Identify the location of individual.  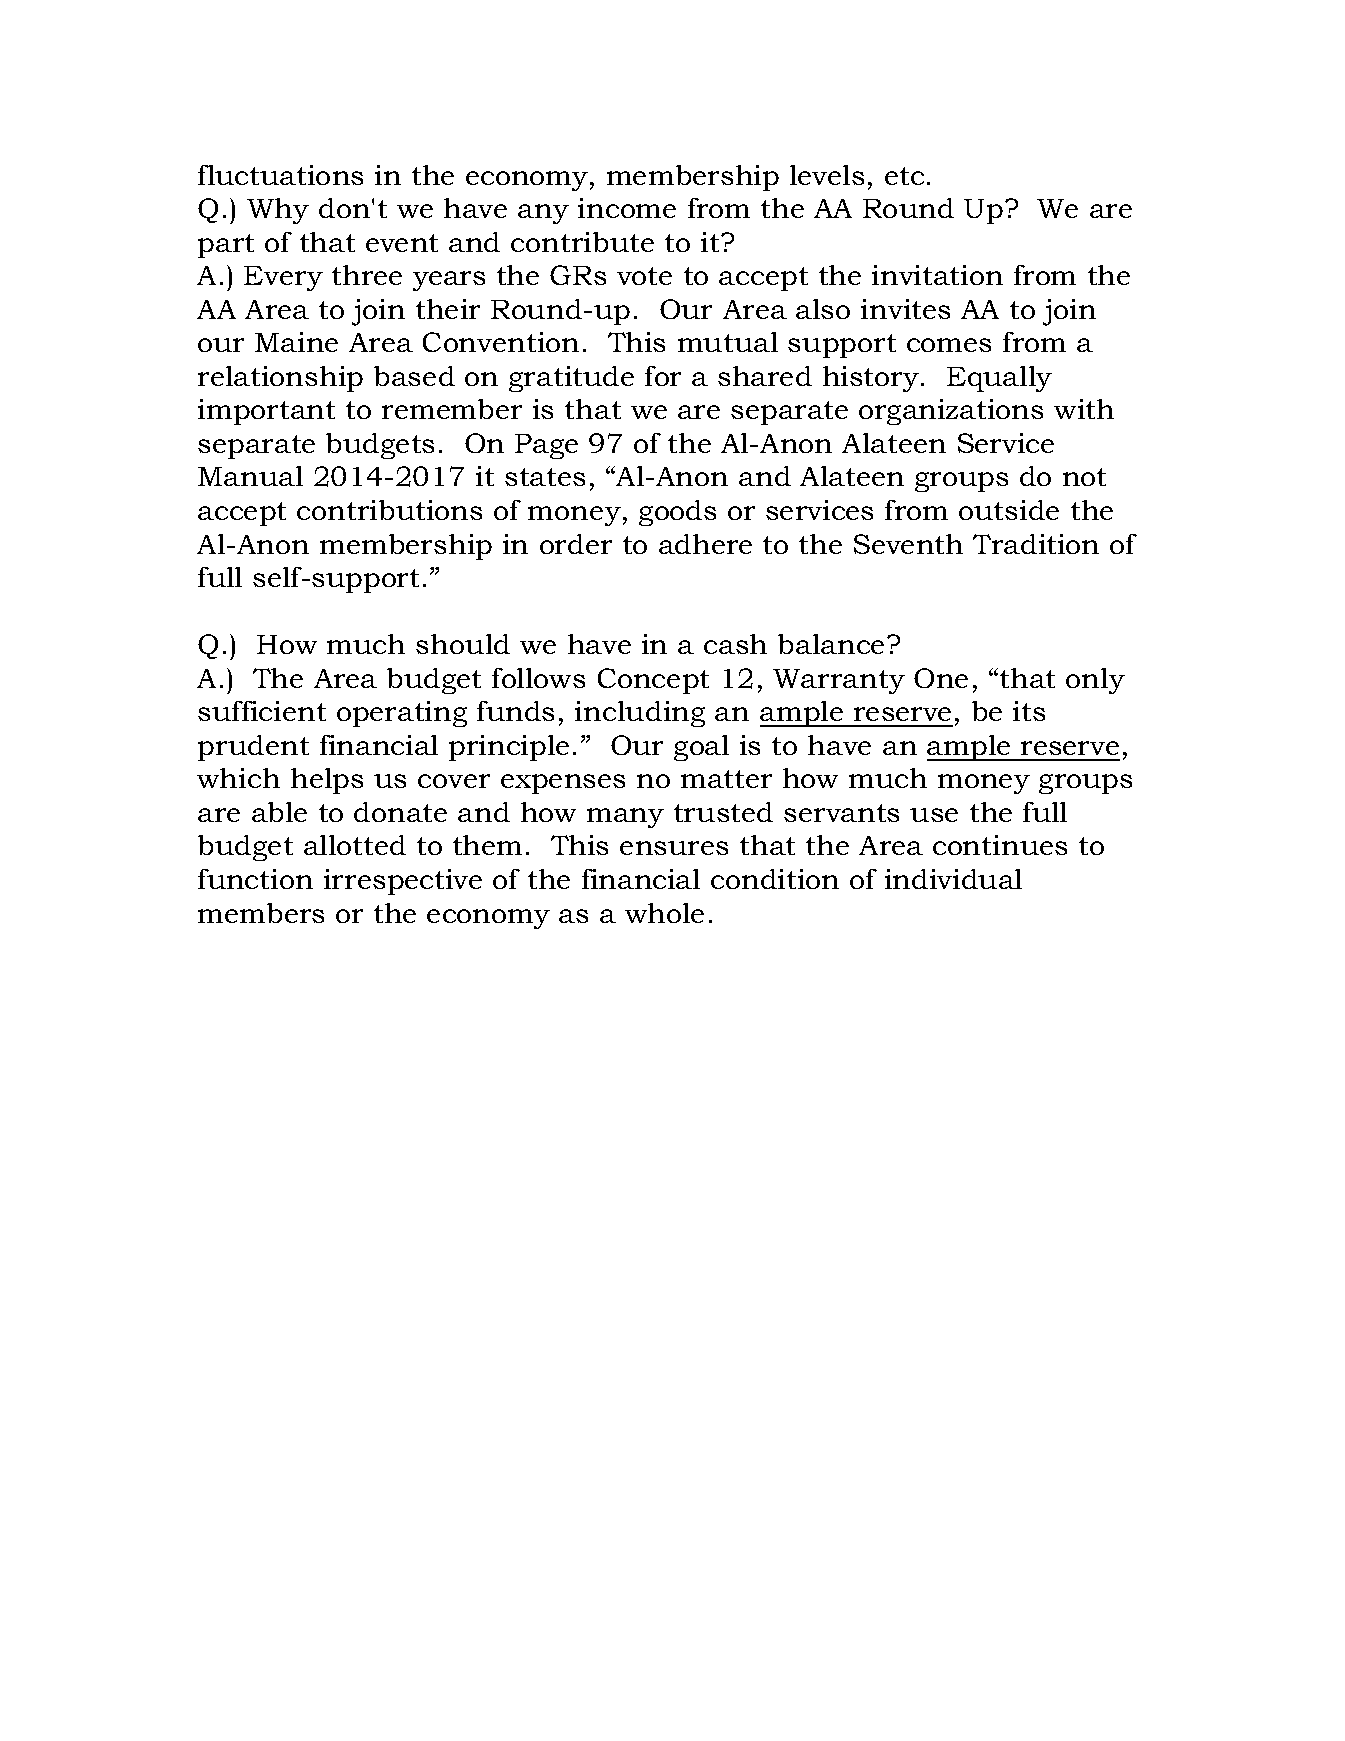
(953, 879).
